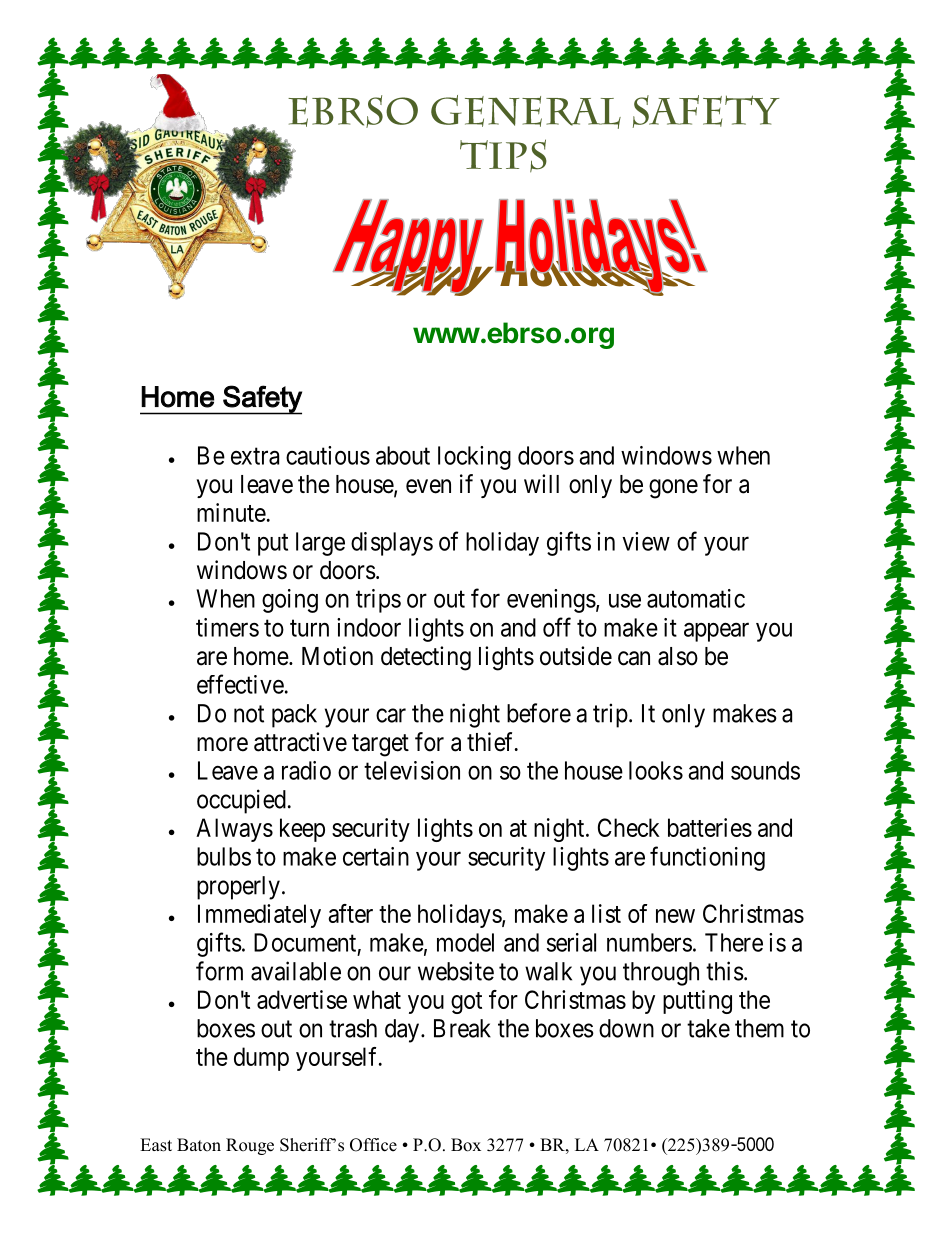 Image resolution: width=952 pixels, height=1233 pixels. I want to click on form, so click(219, 971).
